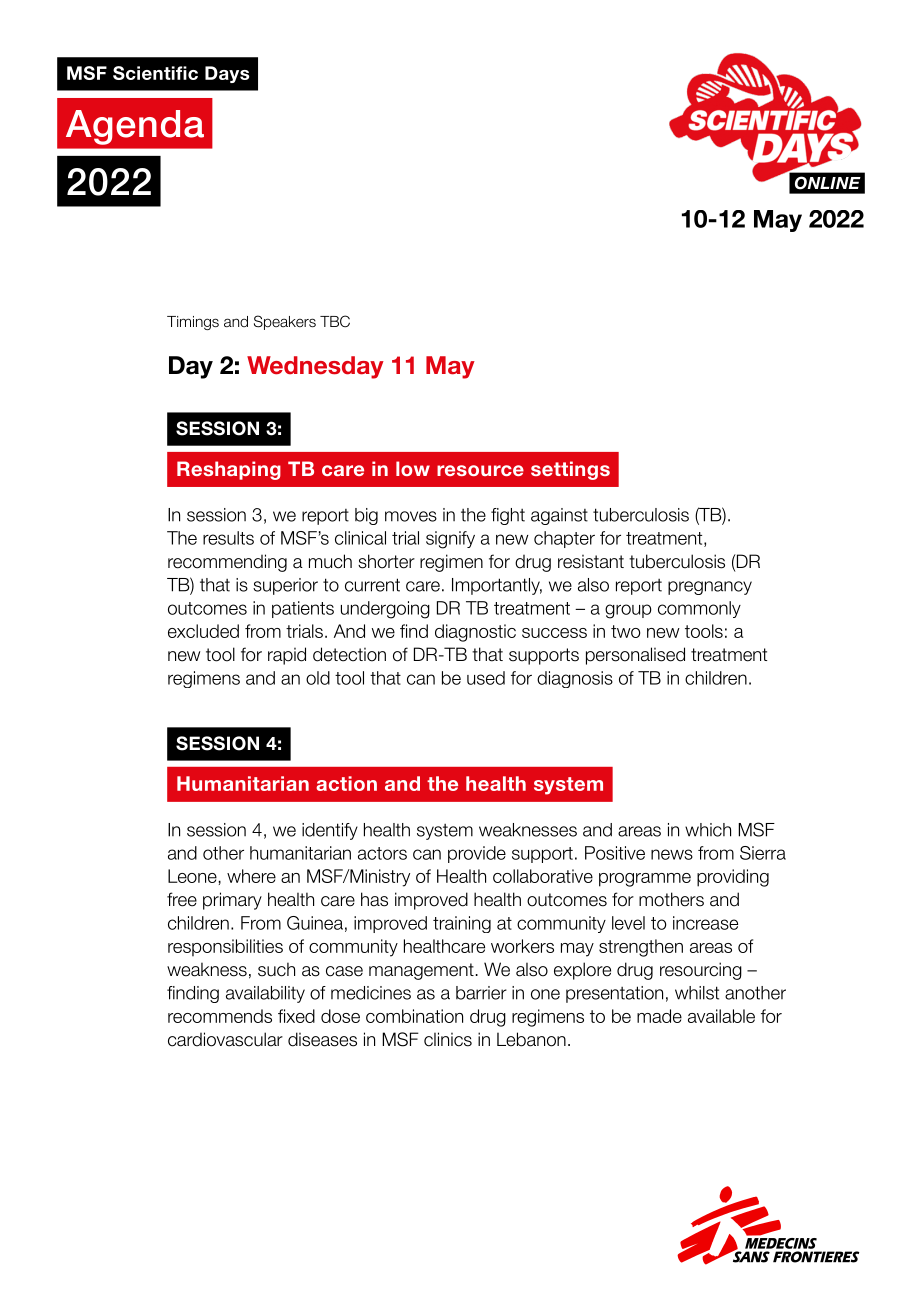 This screenshot has width=924, height=1308. Describe the element at coordinates (227, 563) in the screenshot. I see `recommending` at that location.
